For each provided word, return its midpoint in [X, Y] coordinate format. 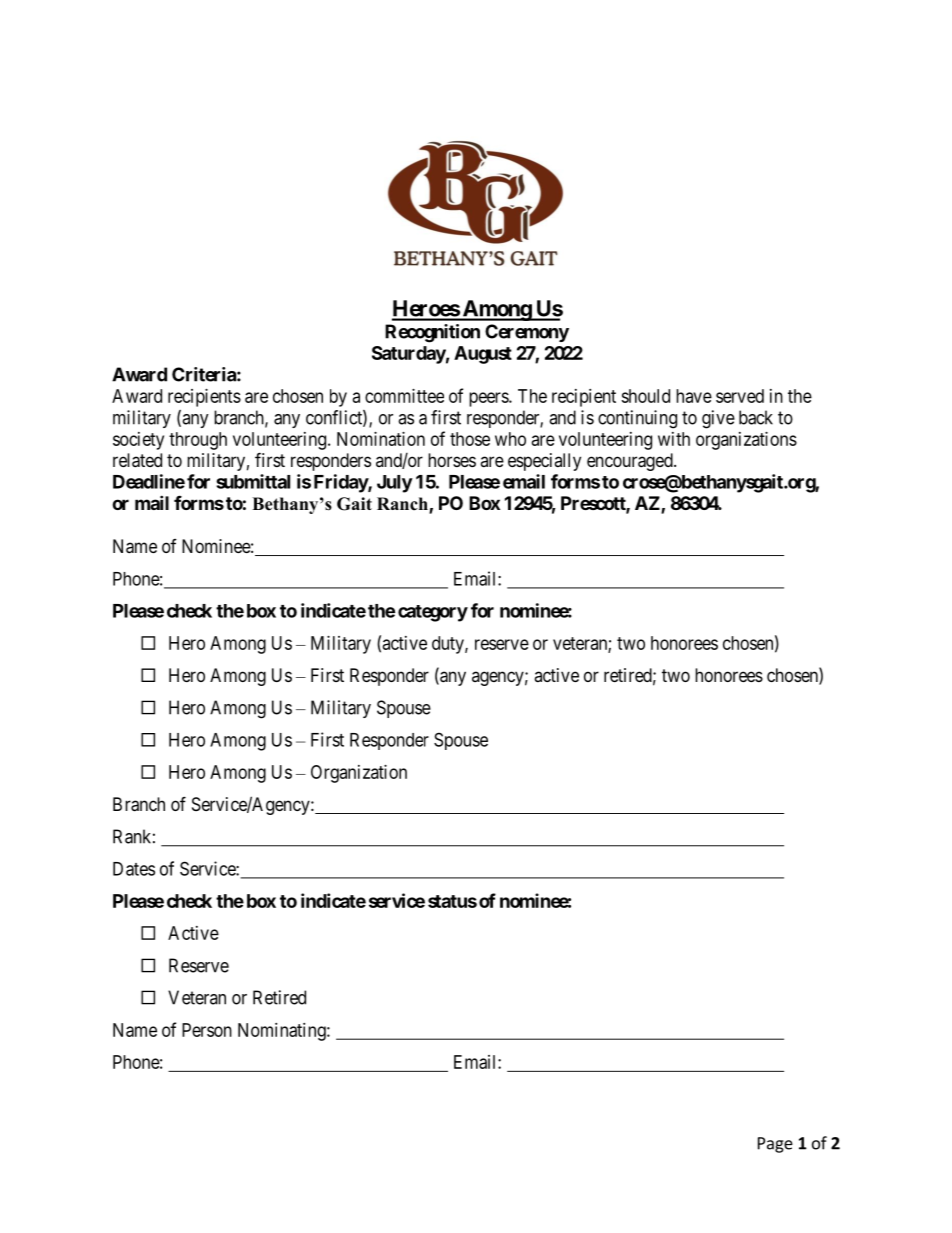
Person [207, 1030]
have [694, 396]
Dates [134, 869]
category [433, 613]
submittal [253, 481]
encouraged [631, 462]
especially [544, 462]
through [198, 441]
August [483, 355]
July [395, 484]
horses [452, 460]
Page [775, 1145]
